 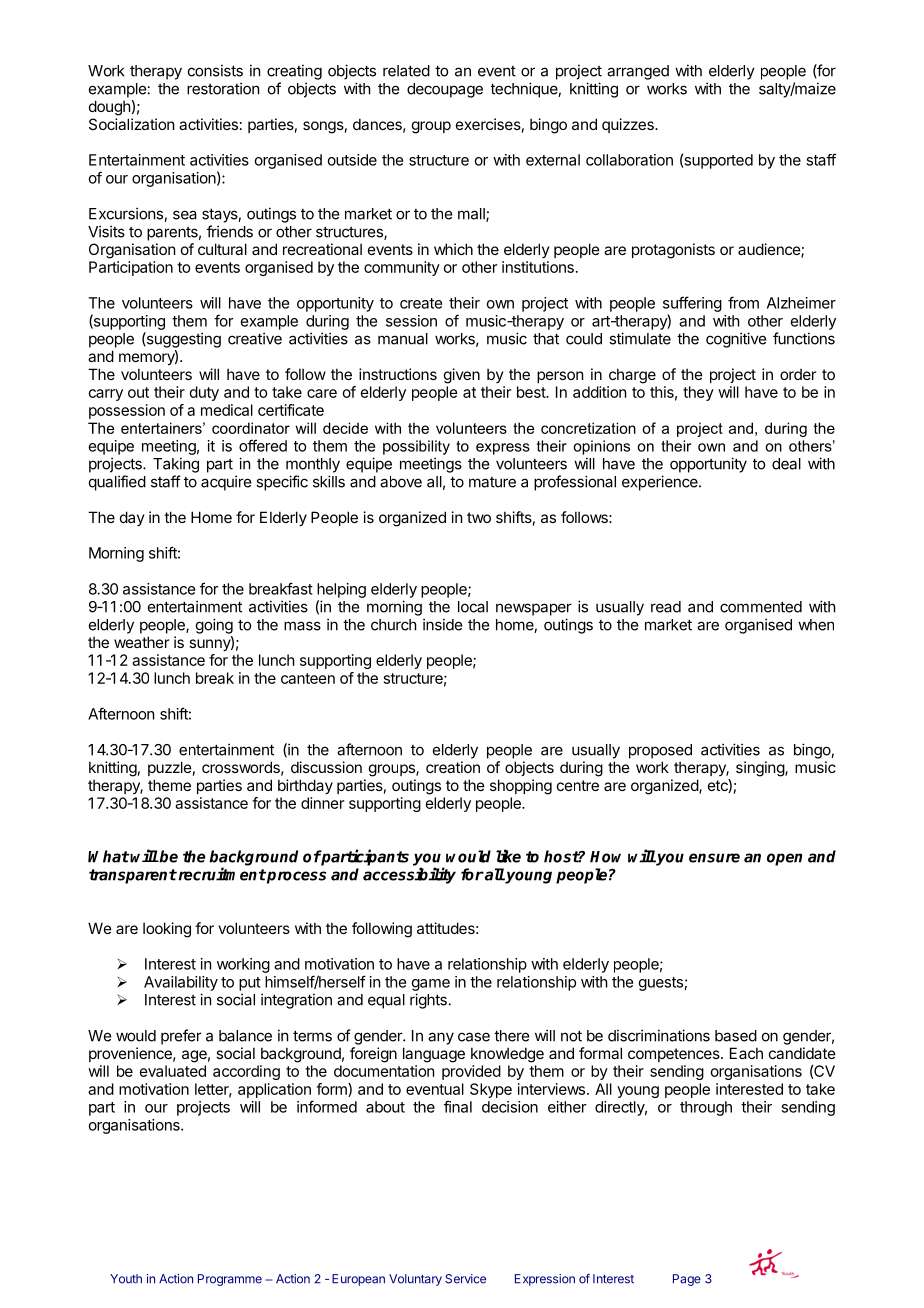 What do you see at coordinates (406, 71) in the image?
I see `related` at bounding box center [406, 71].
